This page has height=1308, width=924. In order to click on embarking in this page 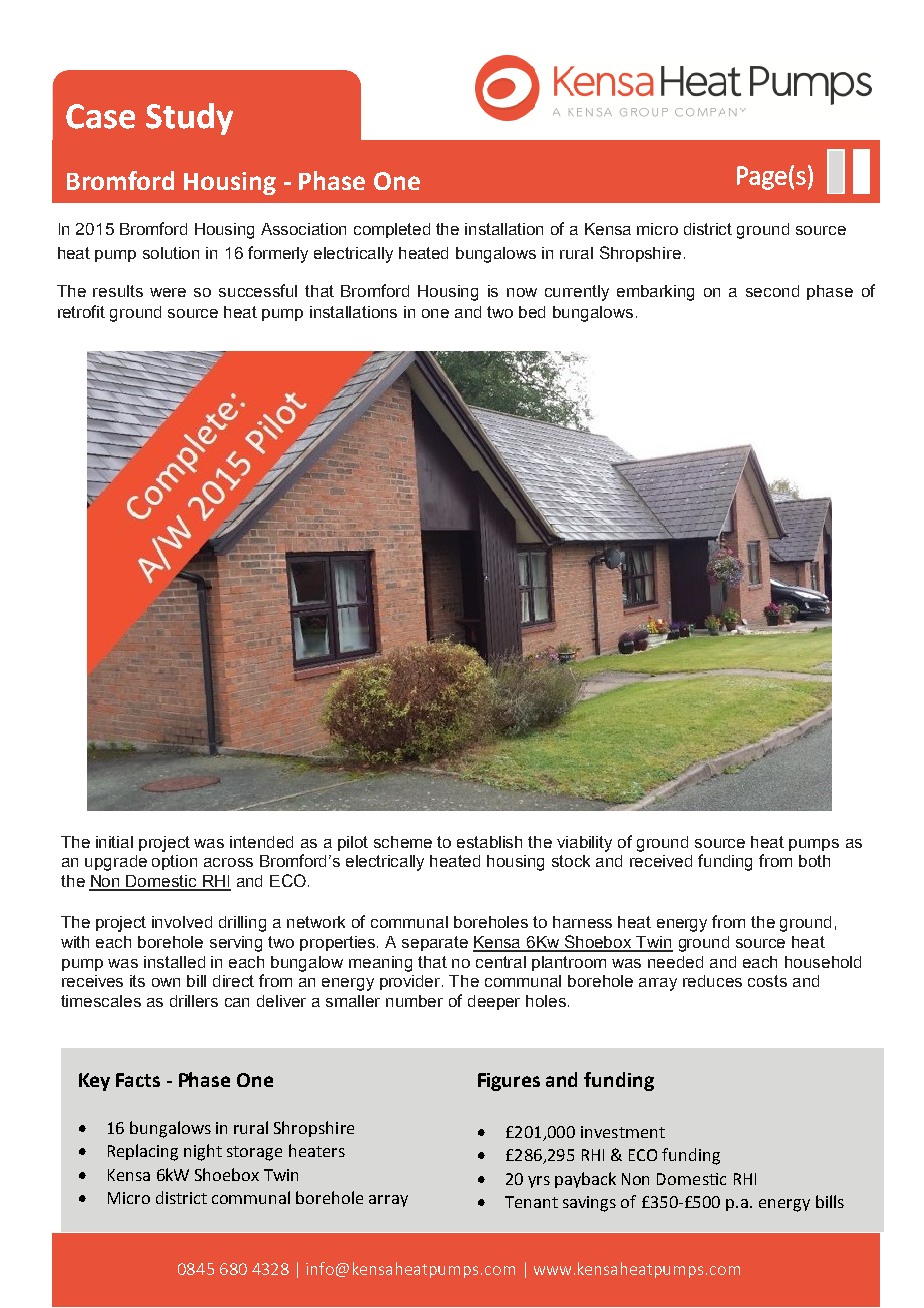, I will do `click(655, 293)`.
